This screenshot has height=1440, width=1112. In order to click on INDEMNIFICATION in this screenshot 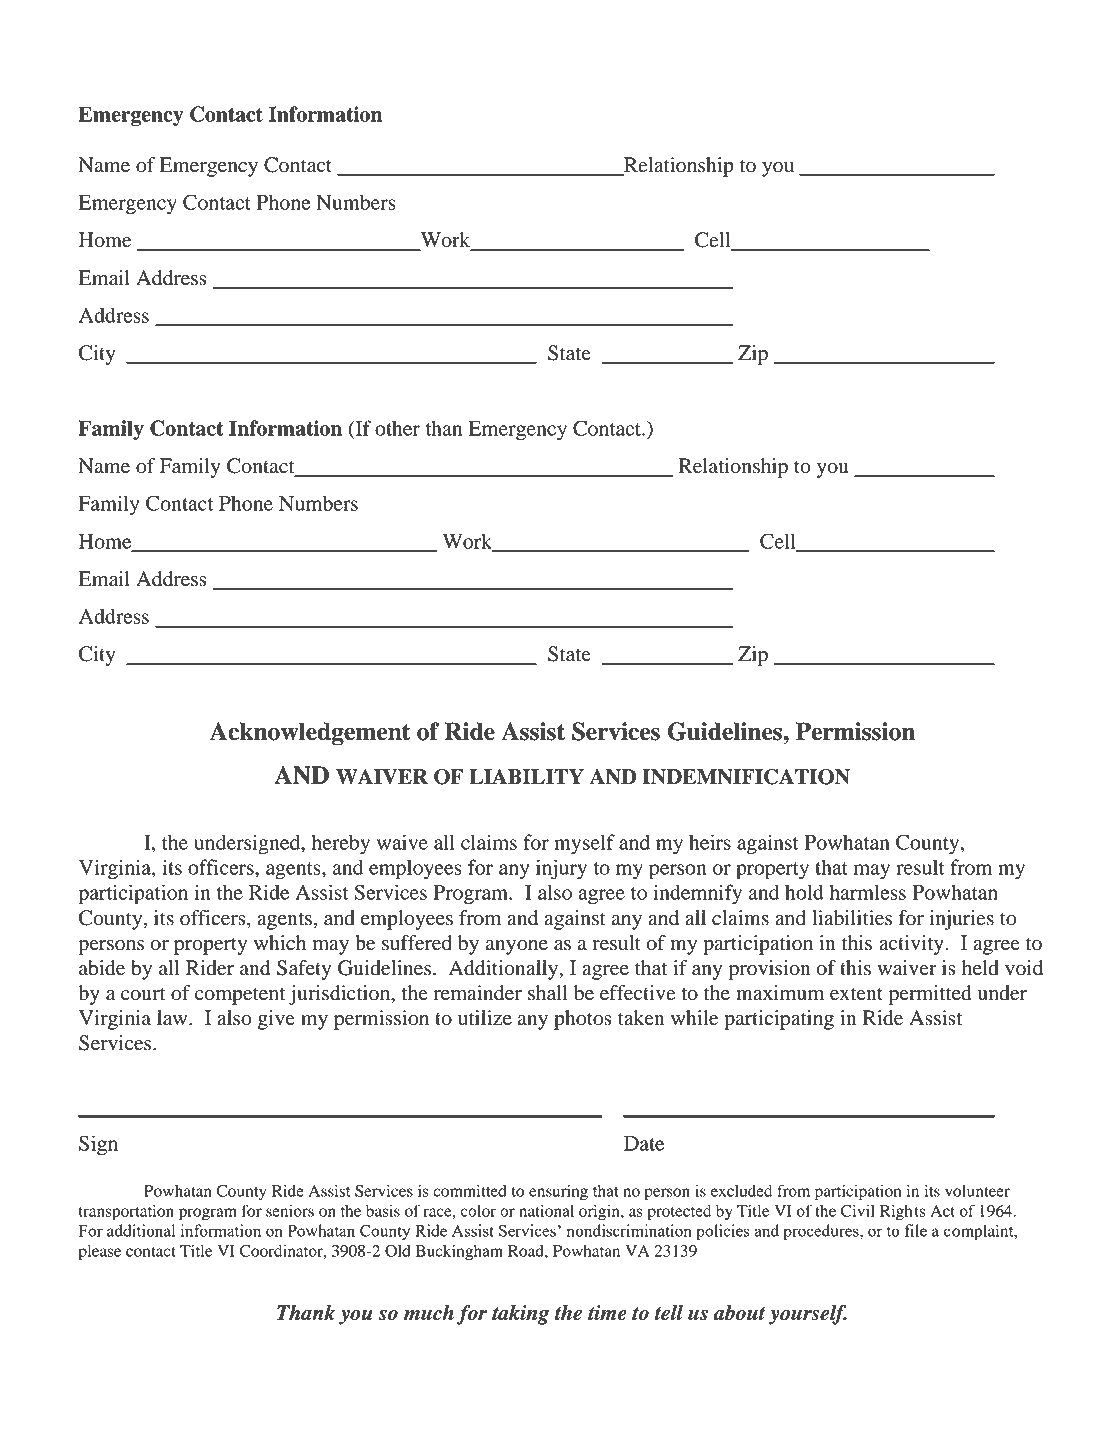, I will do `click(746, 777)`.
